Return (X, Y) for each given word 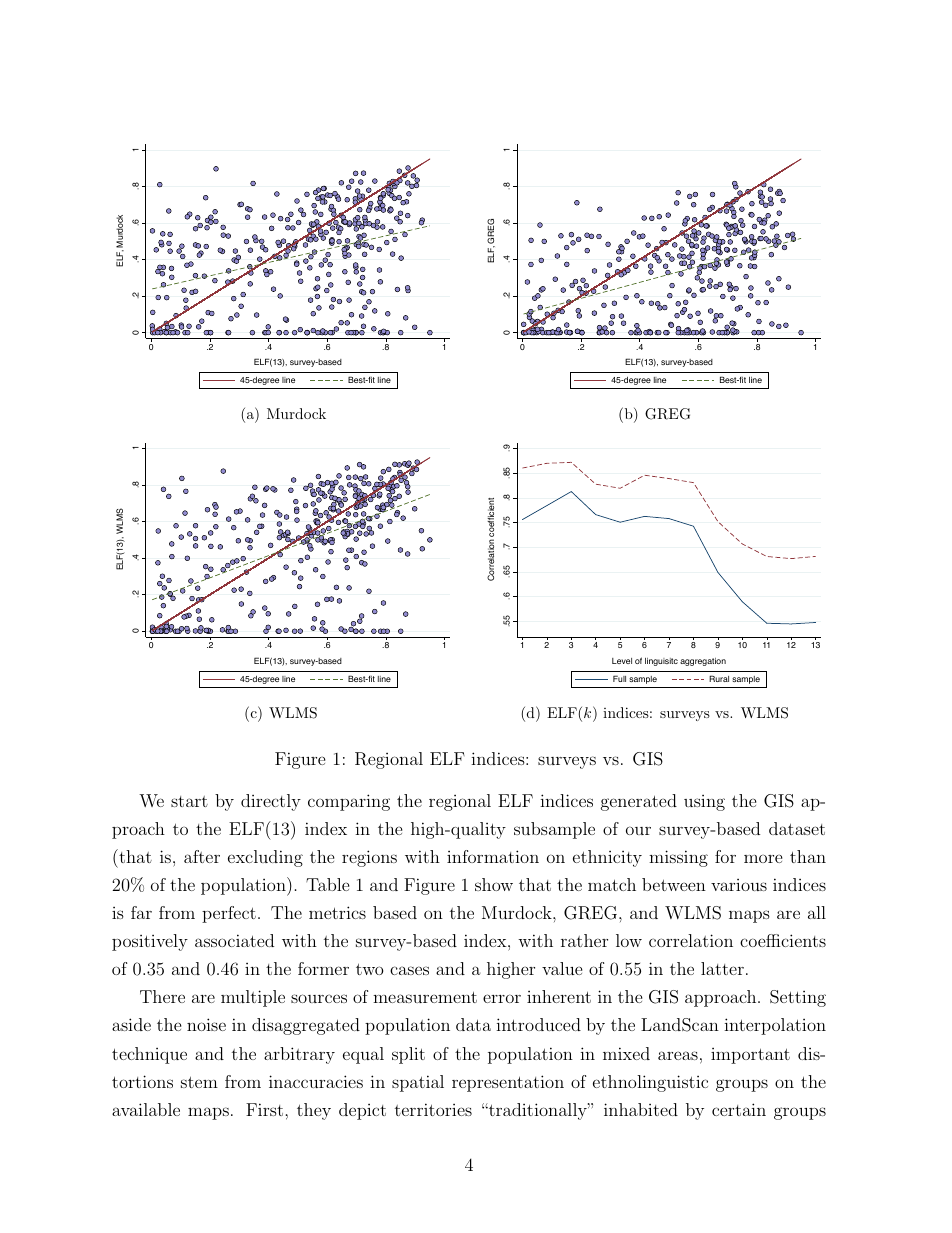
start (189, 801)
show (494, 884)
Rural (719, 678)
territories (433, 1109)
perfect (229, 914)
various (739, 885)
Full (619, 678)
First (264, 1109)
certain (739, 1109)
